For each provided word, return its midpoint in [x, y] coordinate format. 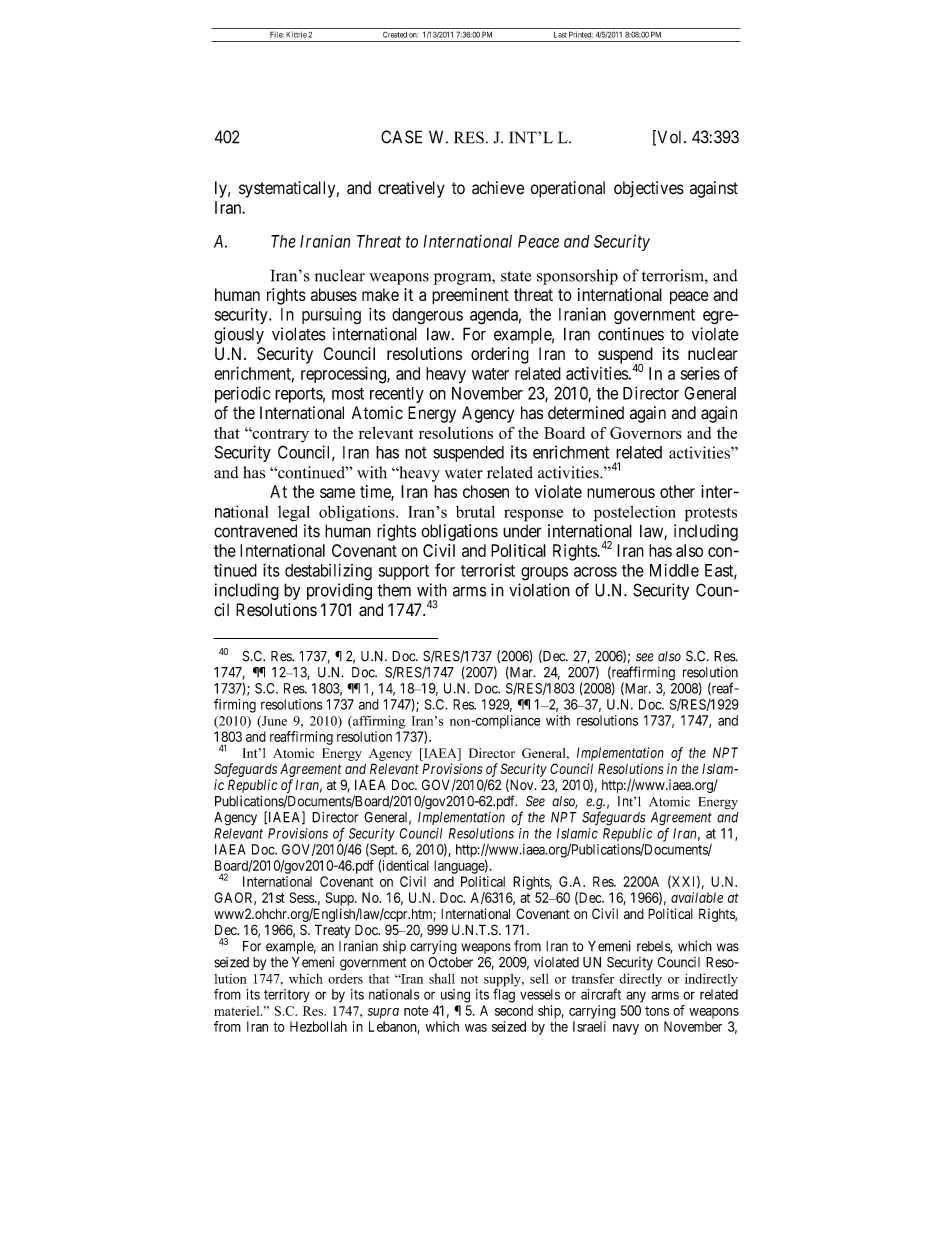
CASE [401, 137]
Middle [674, 570]
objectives [649, 189]
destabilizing [328, 572]
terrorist [488, 570]
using [455, 996]
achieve [498, 188]
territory [287, 996]
